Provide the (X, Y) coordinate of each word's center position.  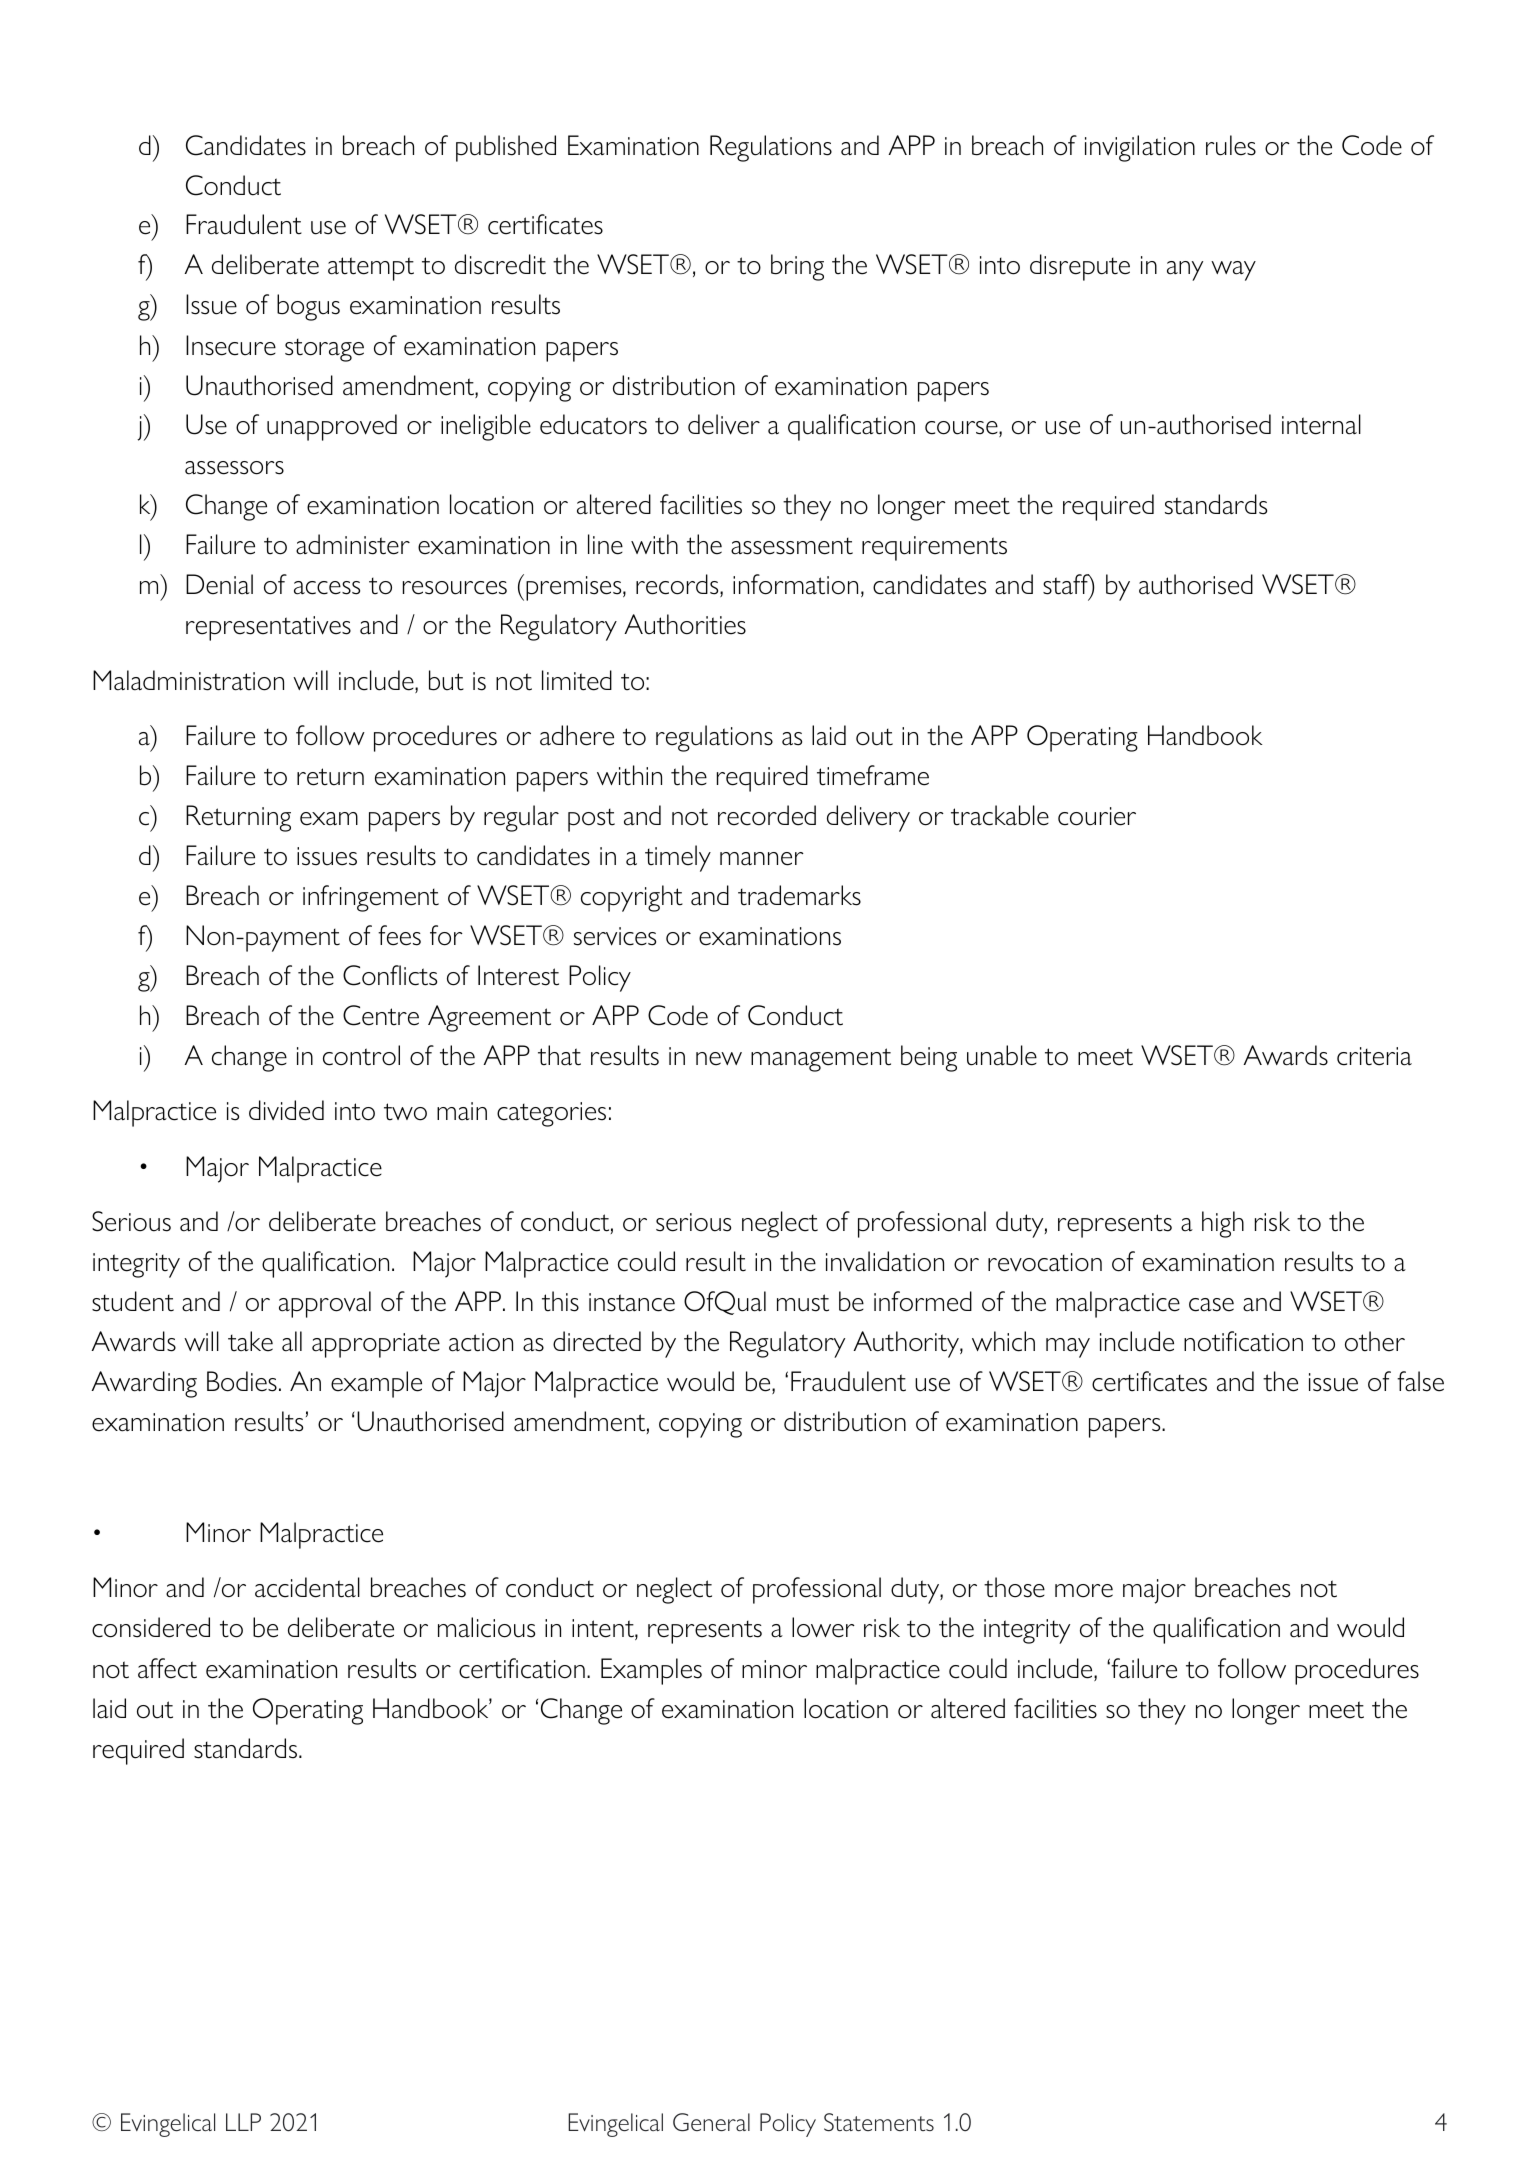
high (1223, 1224)
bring (797, 267)
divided (286, 1110)
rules (1231, 145)
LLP (243, 2122)
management (821, 1060)
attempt (371, 269)
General (711, 2122)
